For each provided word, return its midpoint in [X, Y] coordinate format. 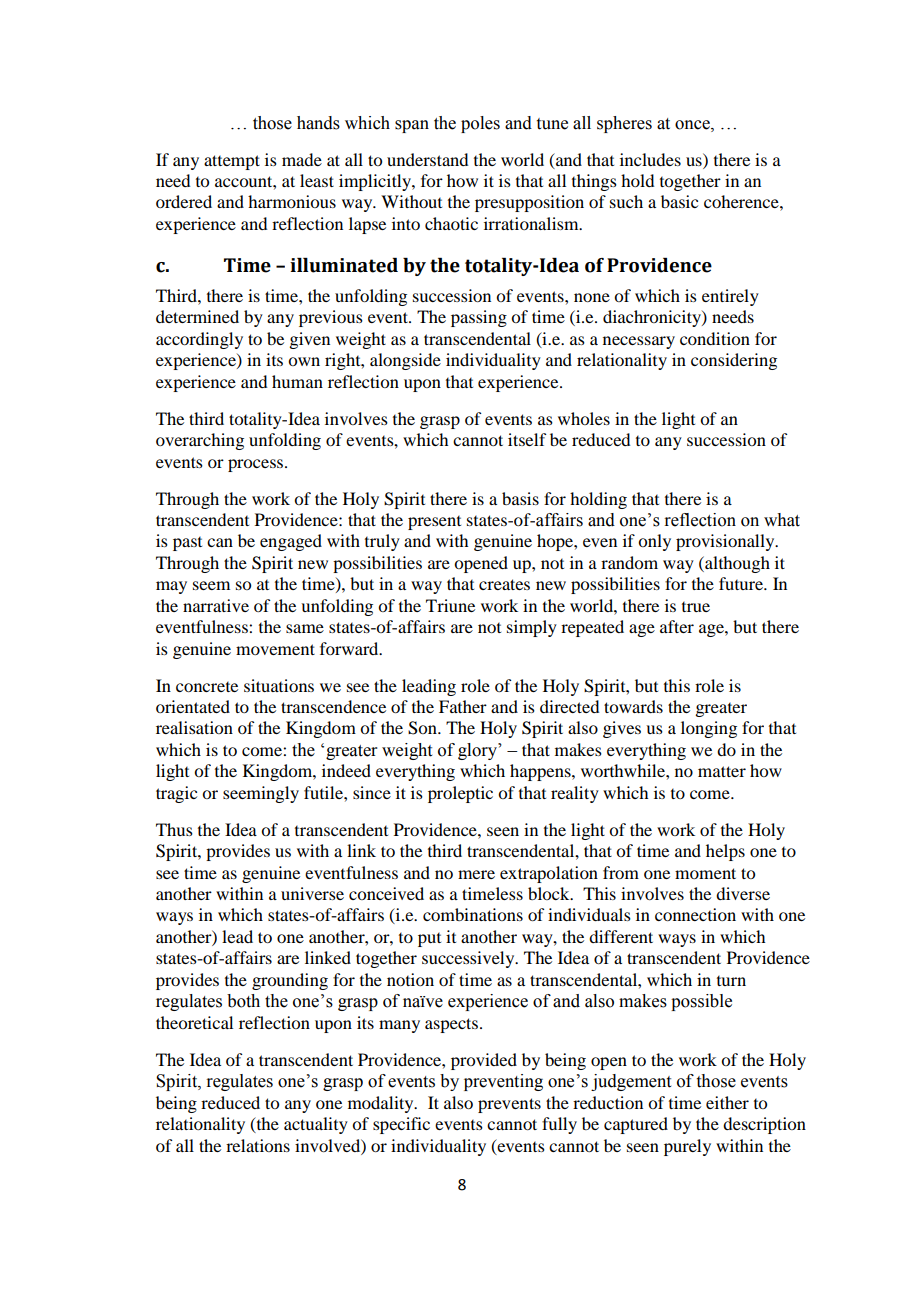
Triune [450, 605]
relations [258, 1145]
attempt [232, 162]
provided [484, 1061]
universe [312, 893]
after [677, 626]
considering [734, 361]
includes [650, 159]
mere [476, 874]
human [297, 381]
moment [705, 873]
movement [275, 649]
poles [480, 124]
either [727, 1102]
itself [527, 439]
